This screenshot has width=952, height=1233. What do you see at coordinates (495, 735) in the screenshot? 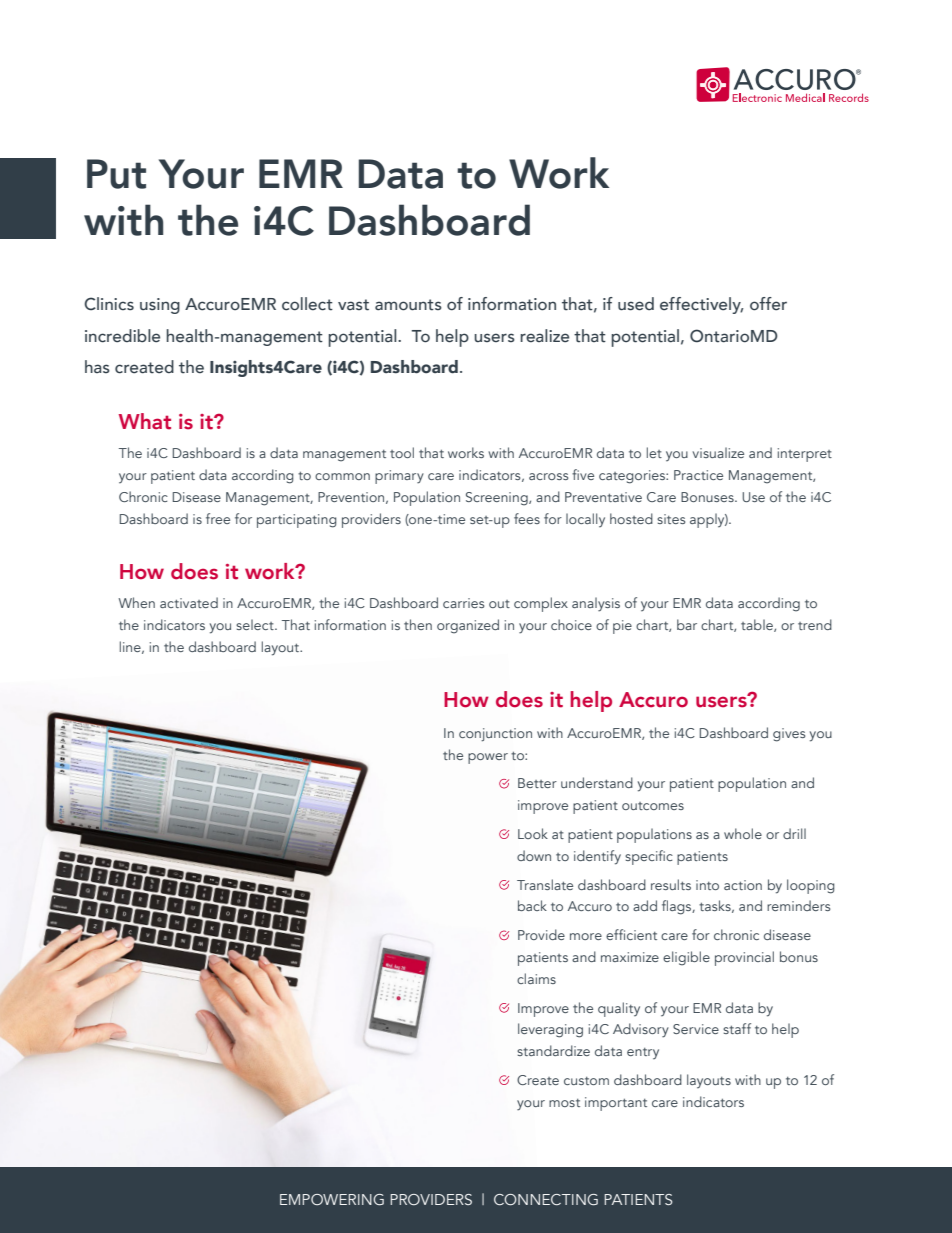
I see `conjunction` at bounding box center [495, 735].
